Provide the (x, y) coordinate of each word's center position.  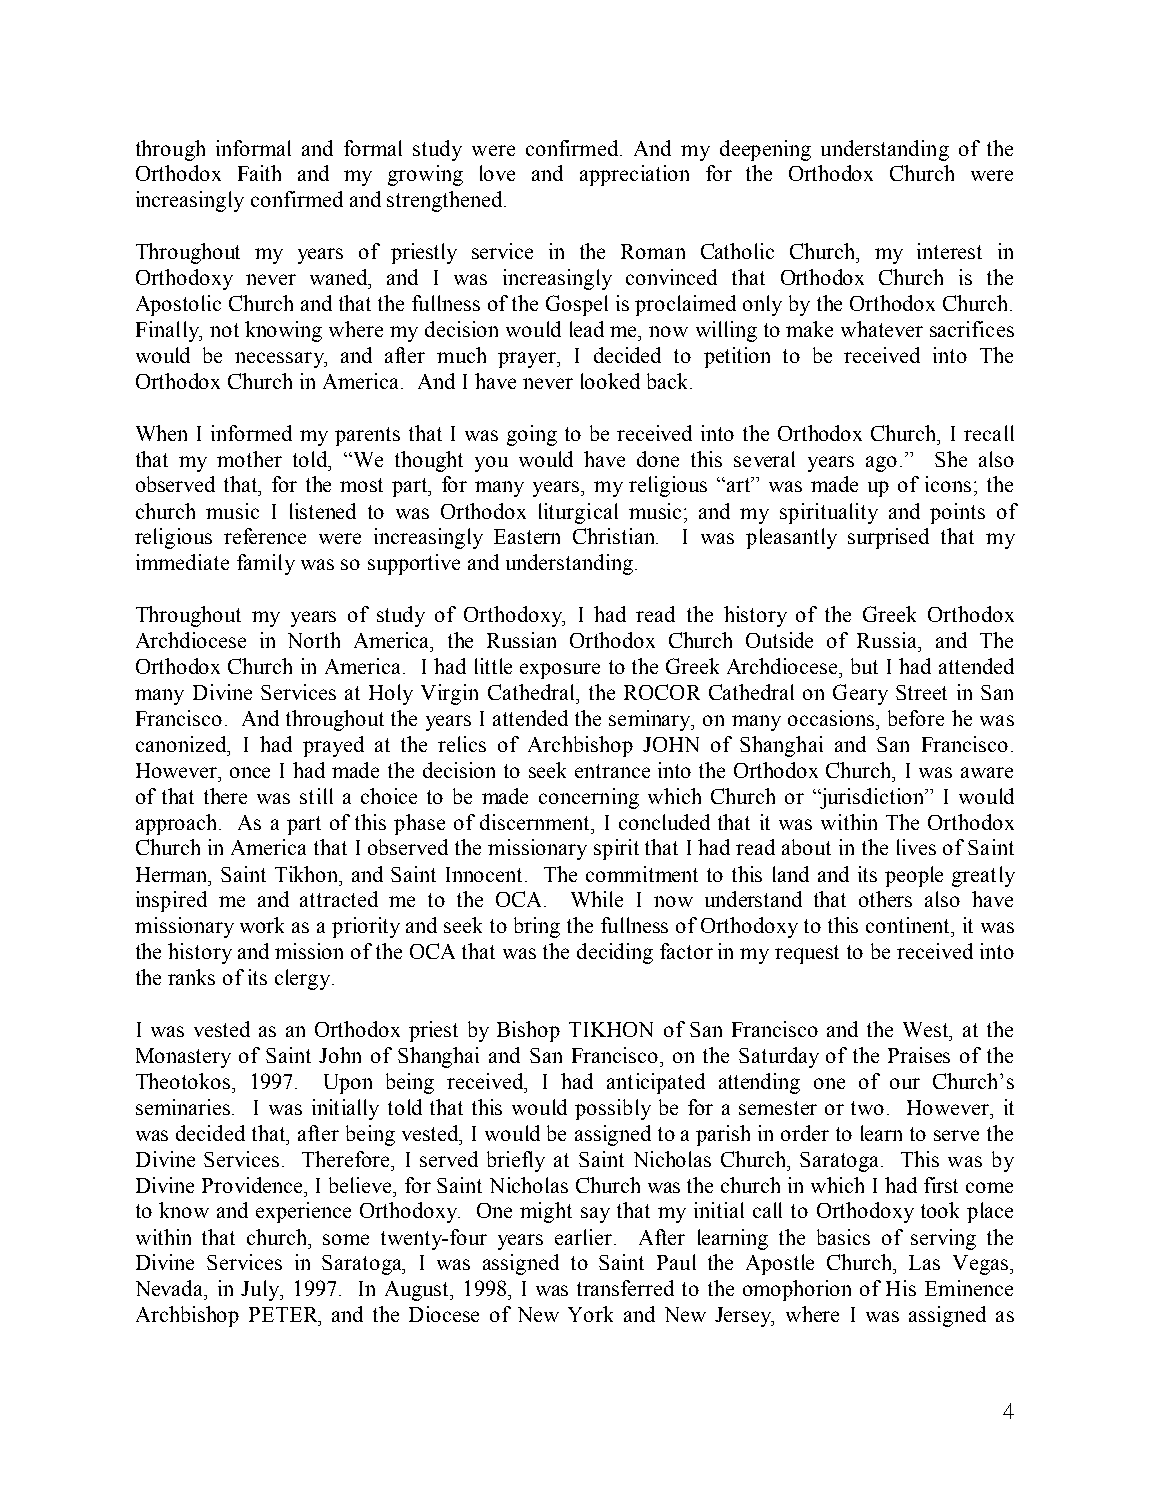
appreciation (634, 175)
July (261, 1290)
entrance (612, 771)
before (916, 718)
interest (949, 251)
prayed (333, 746)
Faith (259, 173)
